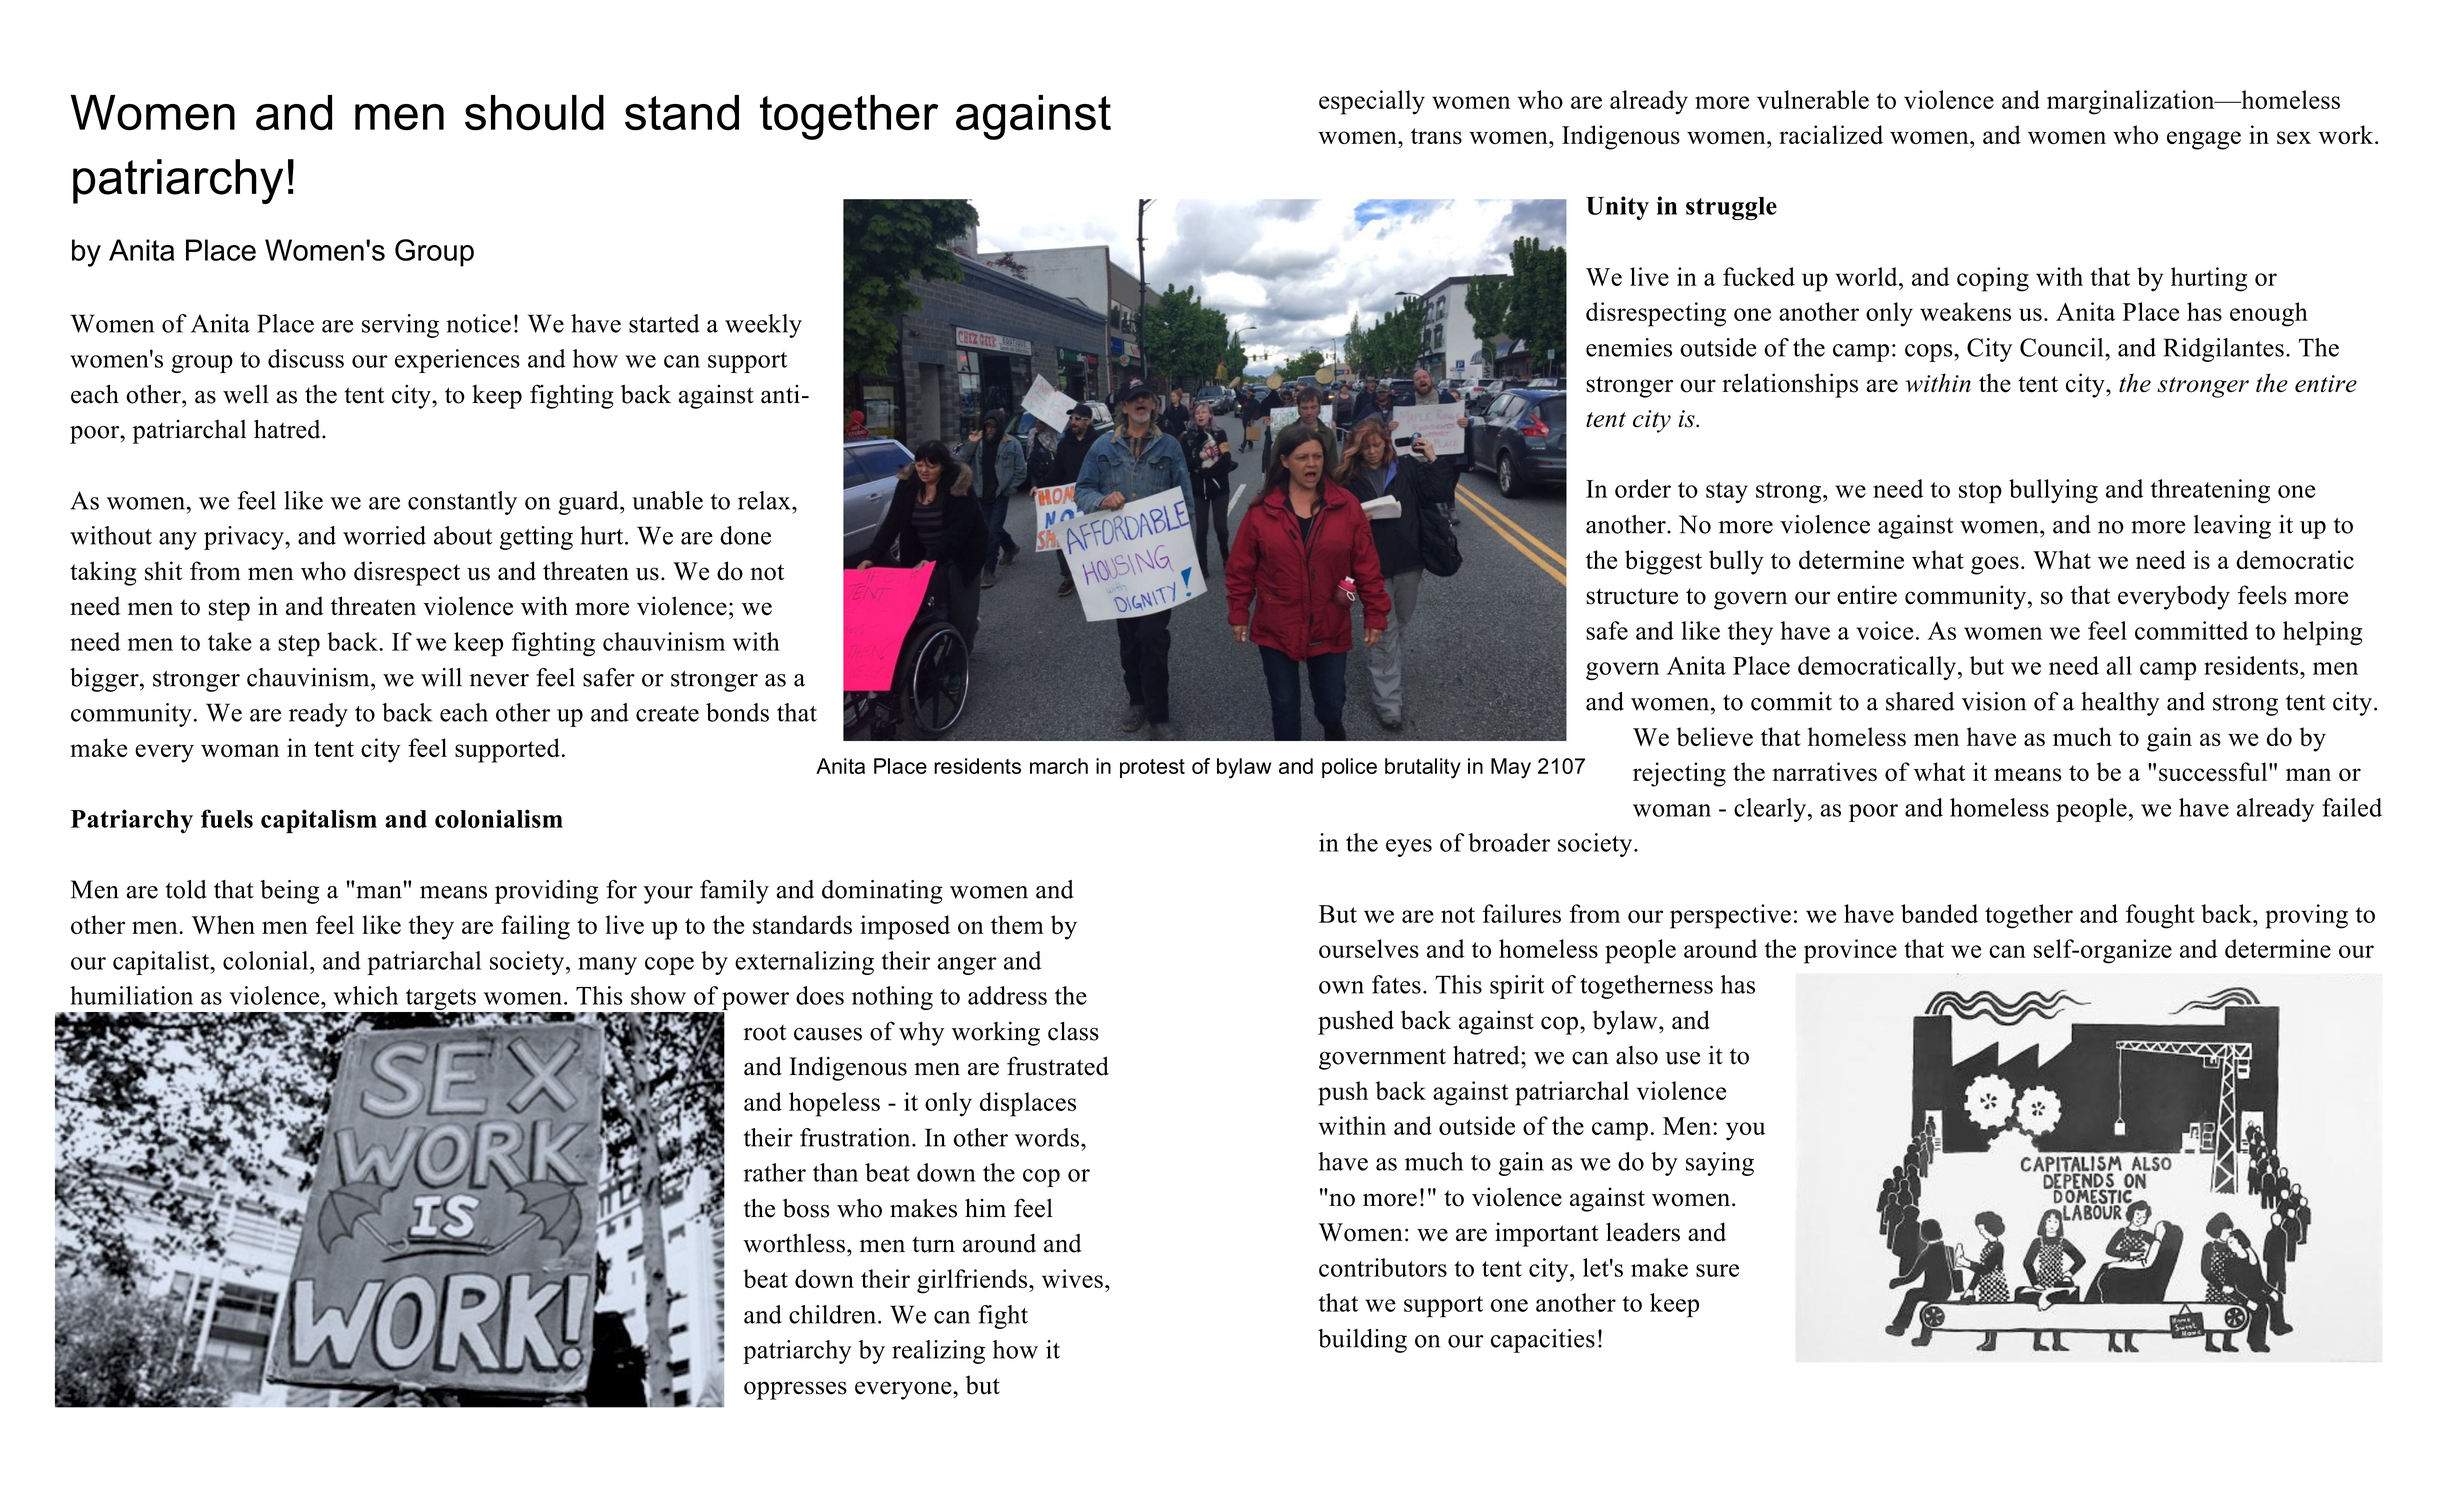  Describe the element at coordinates (2160, 916) in the document. I see `fought` at that location.
